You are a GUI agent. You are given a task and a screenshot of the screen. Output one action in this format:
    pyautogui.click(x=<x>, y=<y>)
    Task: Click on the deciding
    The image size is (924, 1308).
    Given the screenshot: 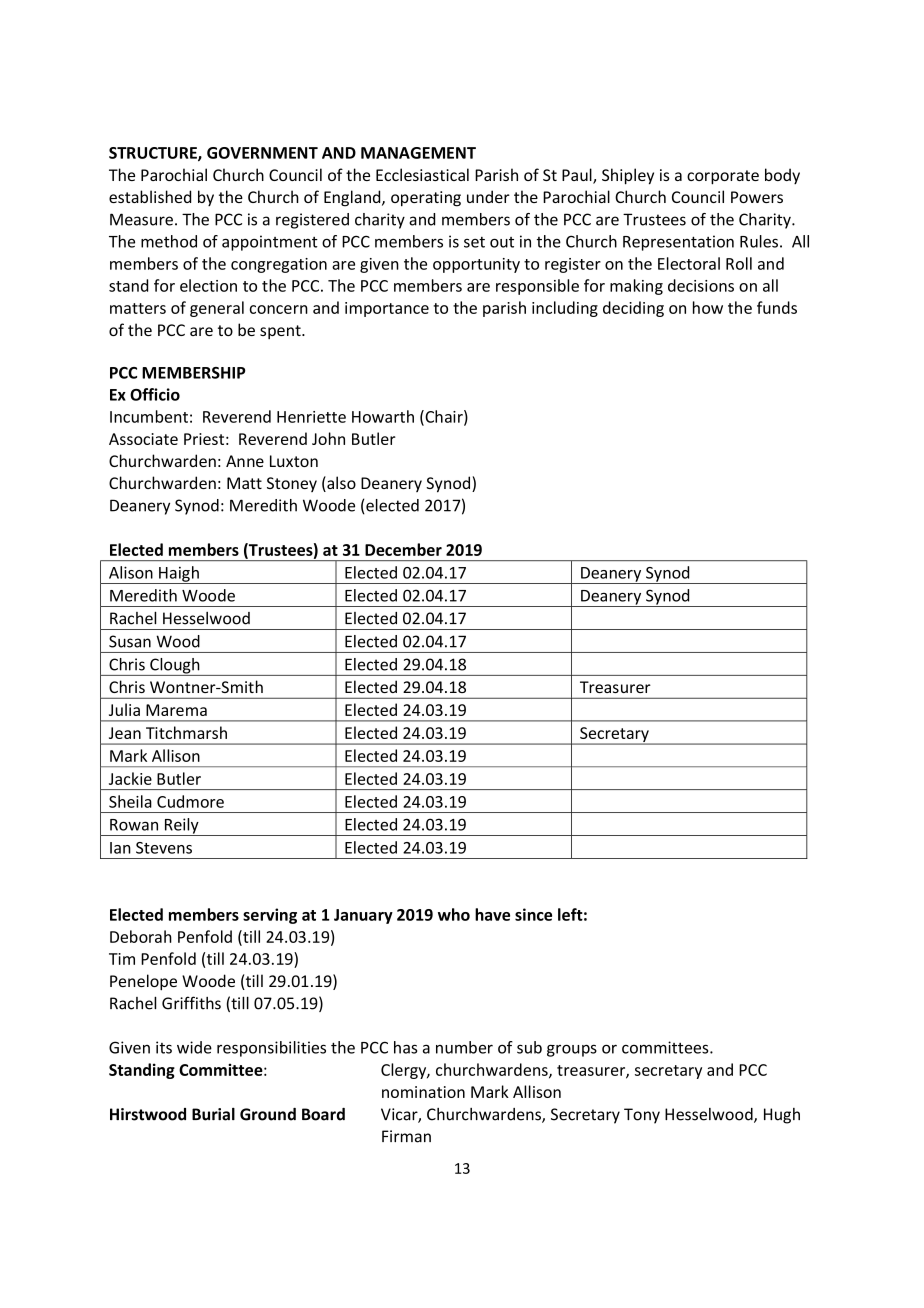 What is the action you would take?
    pyautogui.click(x=633, y=309)
